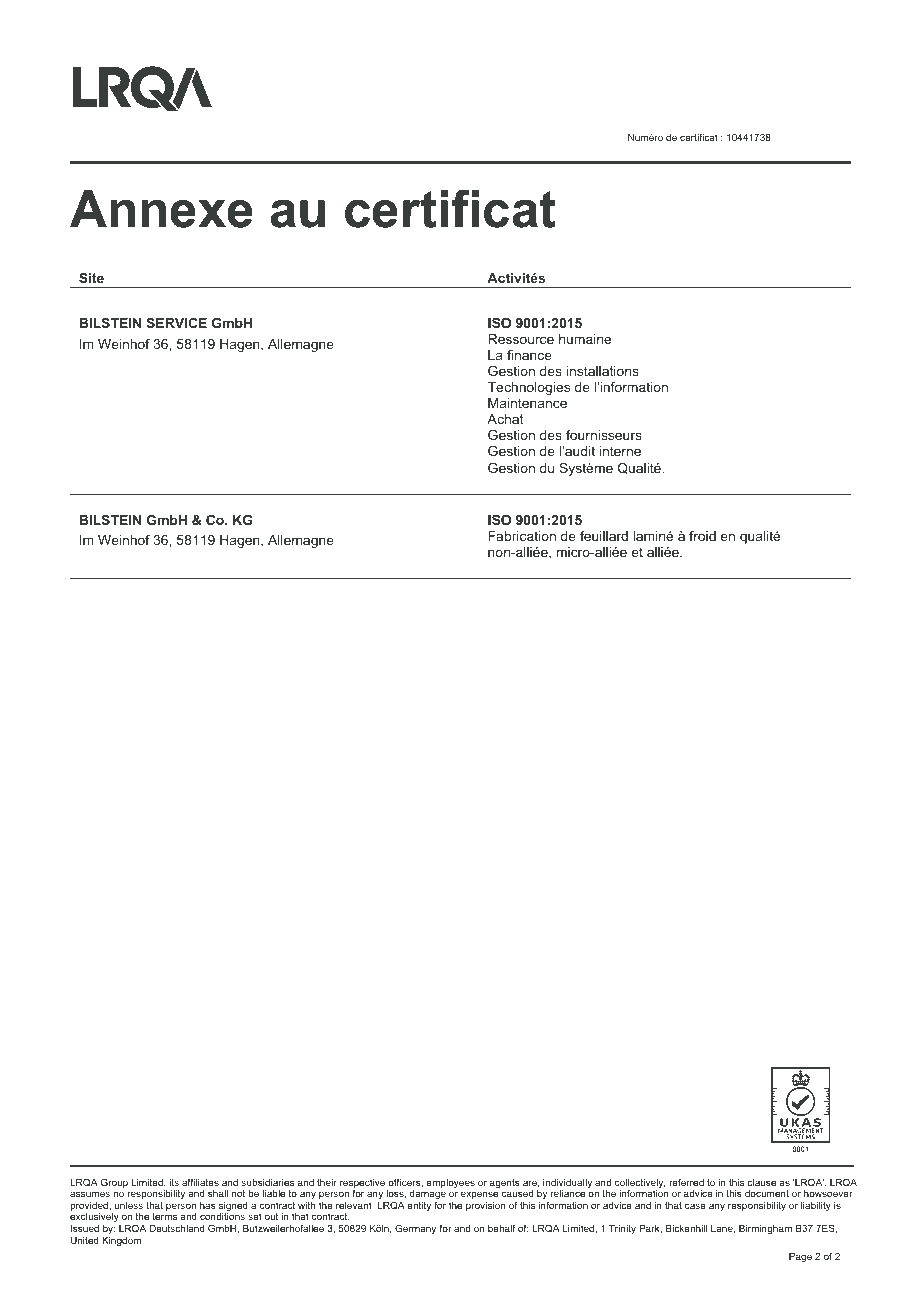  What do you see at coordinates (174, 1182) in the page?
I see `its` at bounding box center [174, 1182].
